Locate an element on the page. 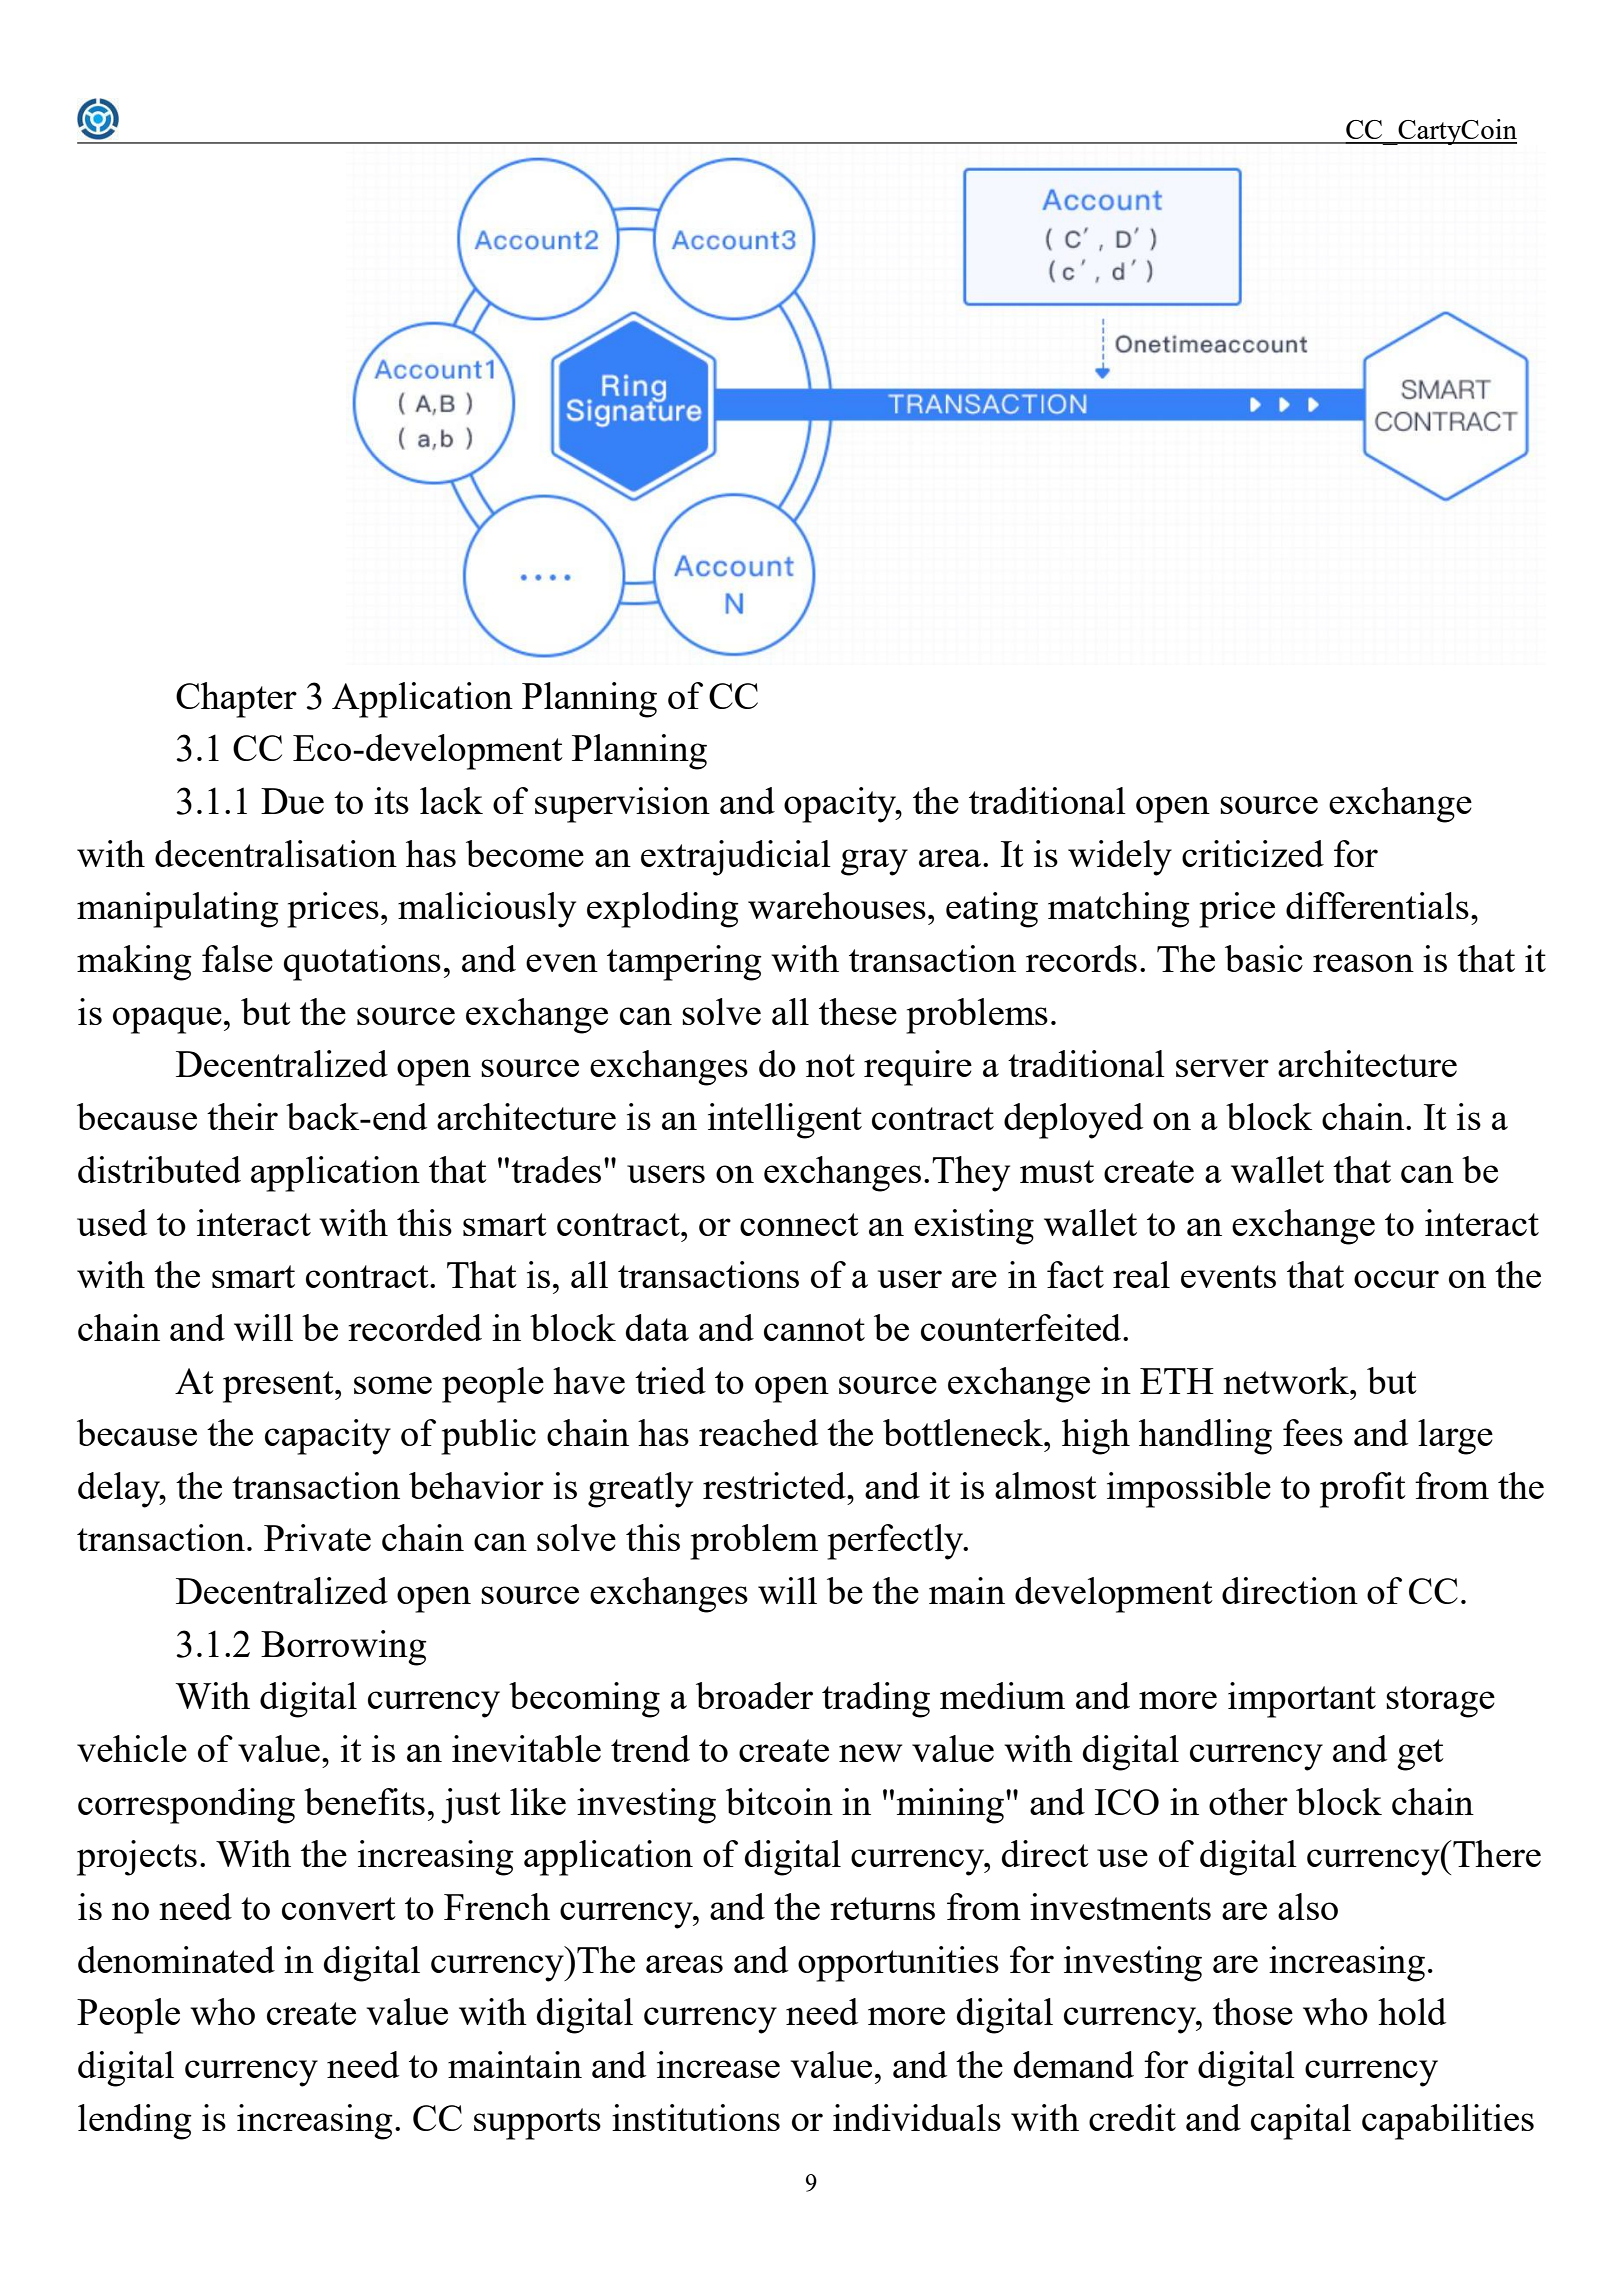 This page has width=1623, height=2295. opacity is located at coordinates (841, 805).
